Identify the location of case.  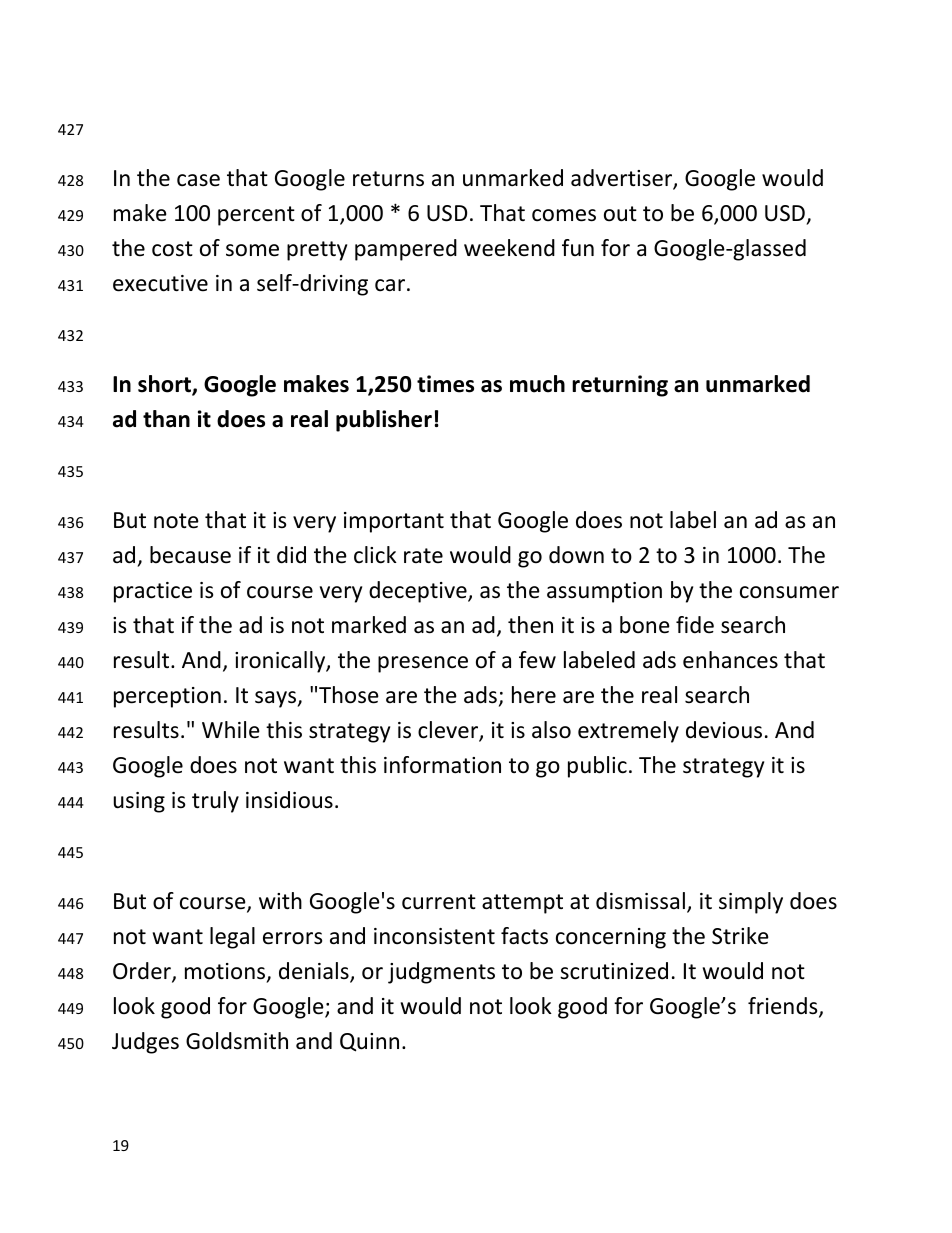
(198, 180).
